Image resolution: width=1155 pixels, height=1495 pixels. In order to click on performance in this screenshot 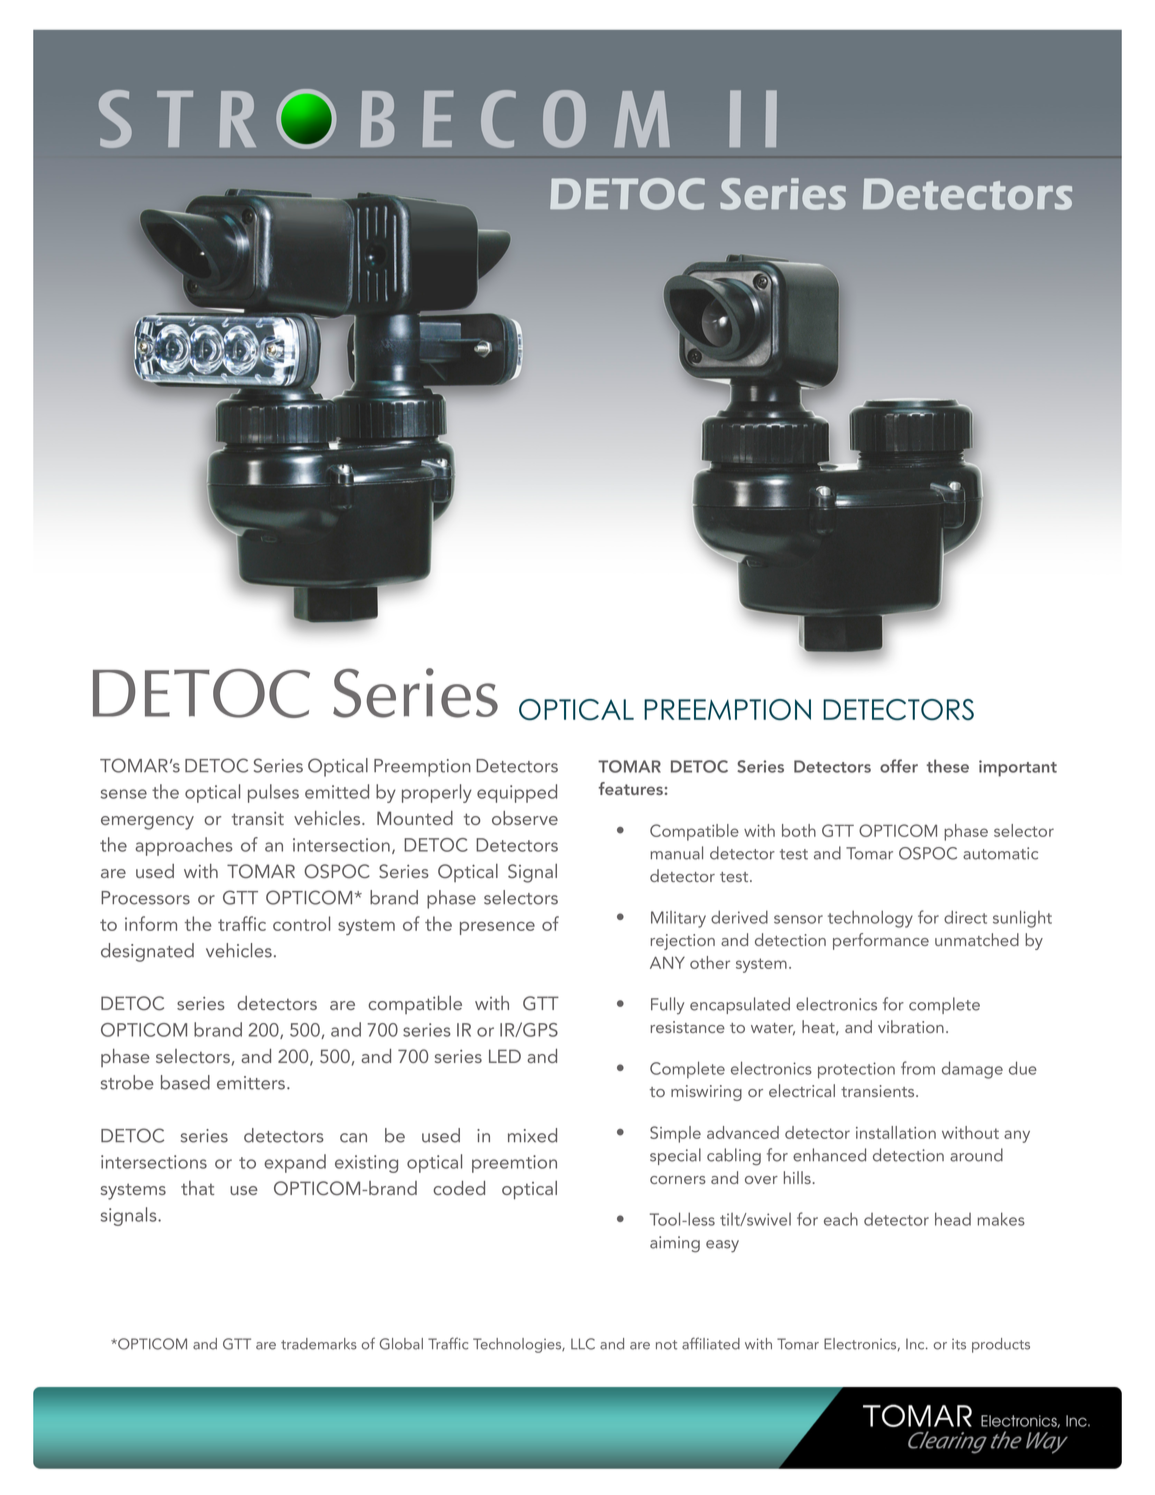, I will do `click(881, 941)`.
